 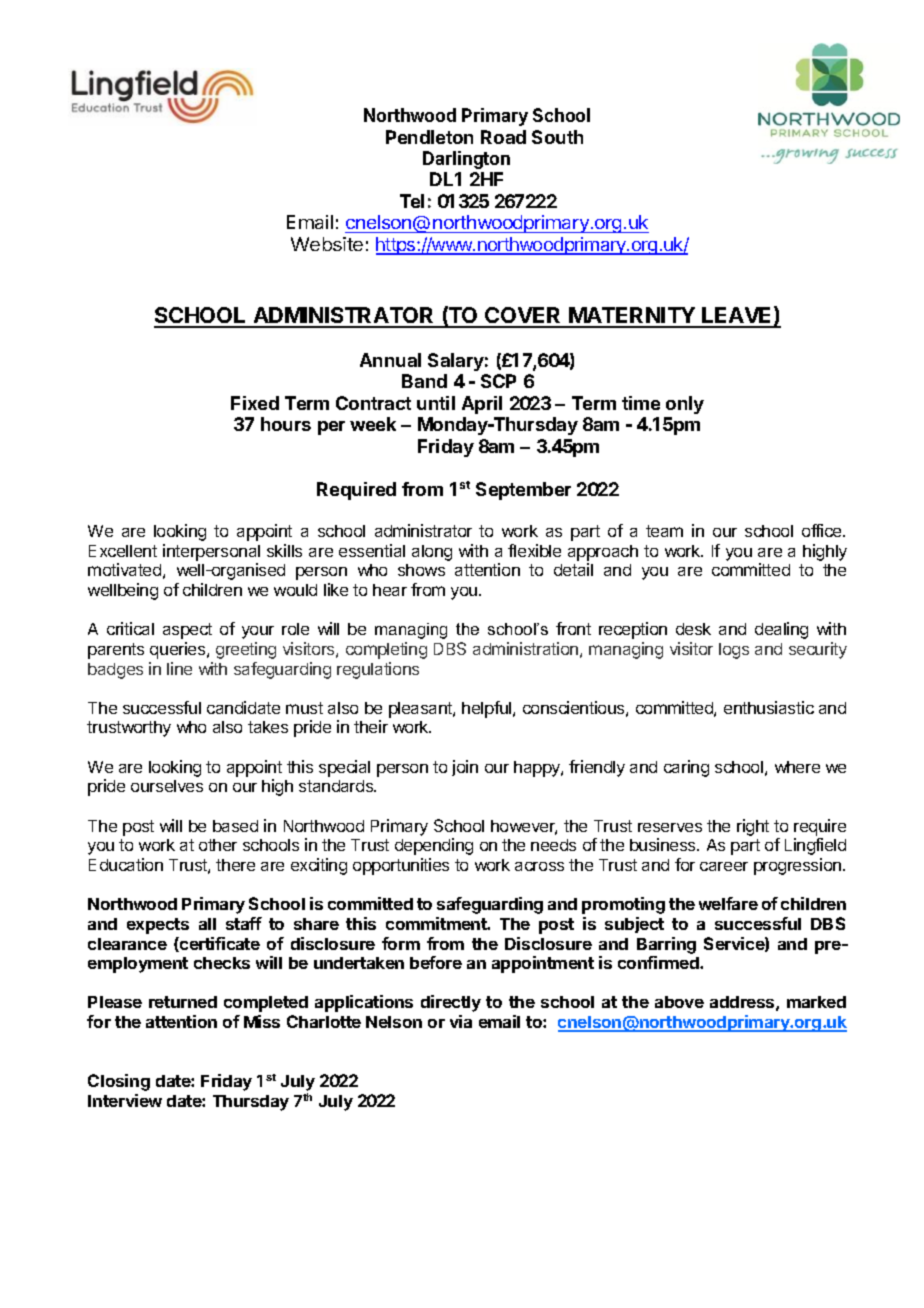 What do you see at coordinates (482, 405) in the screenshot?
I see `April` at bounding box center [482, 405].
